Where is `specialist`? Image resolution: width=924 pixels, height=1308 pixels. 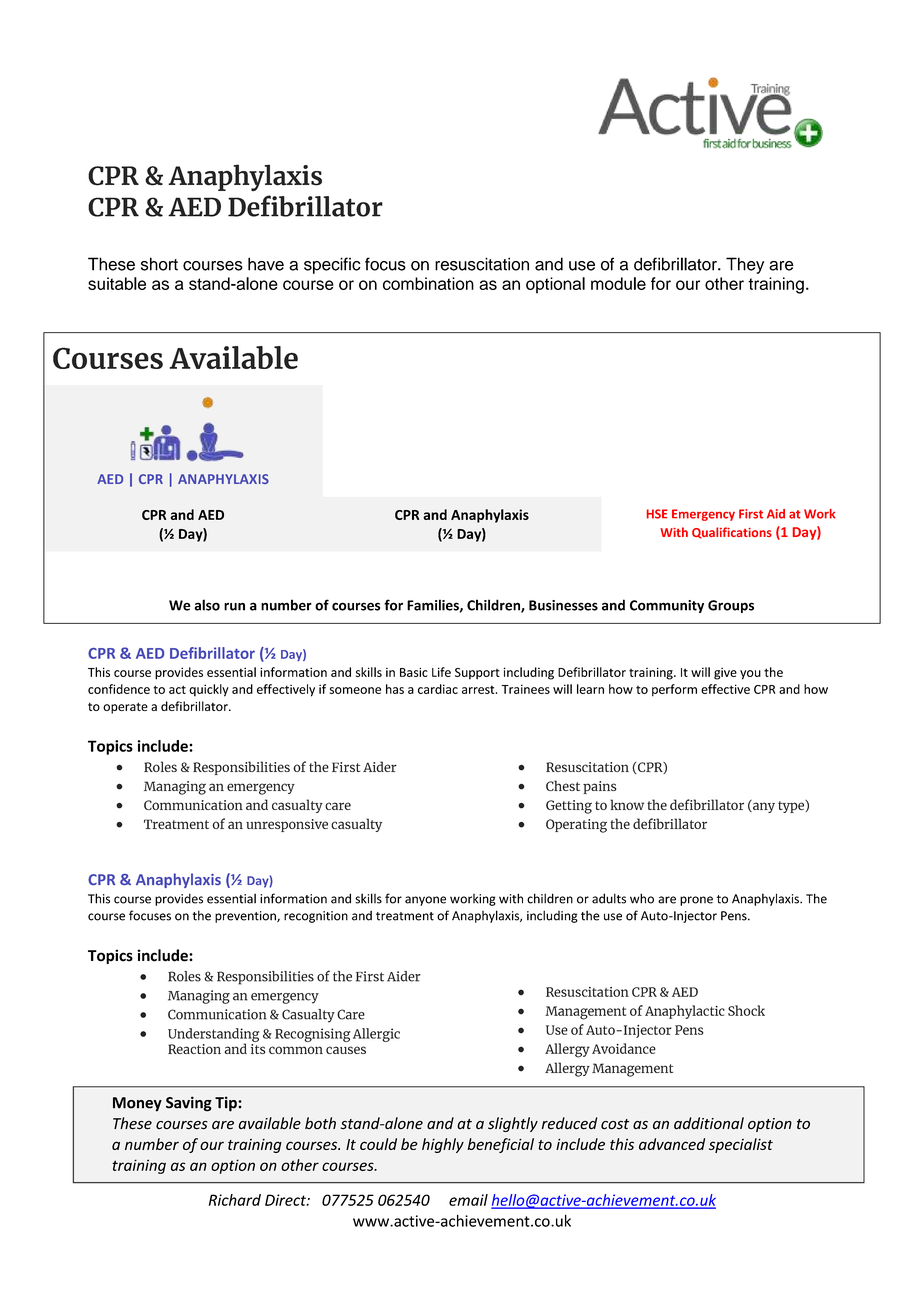 specialist is located at coordinates (741, 1145).
